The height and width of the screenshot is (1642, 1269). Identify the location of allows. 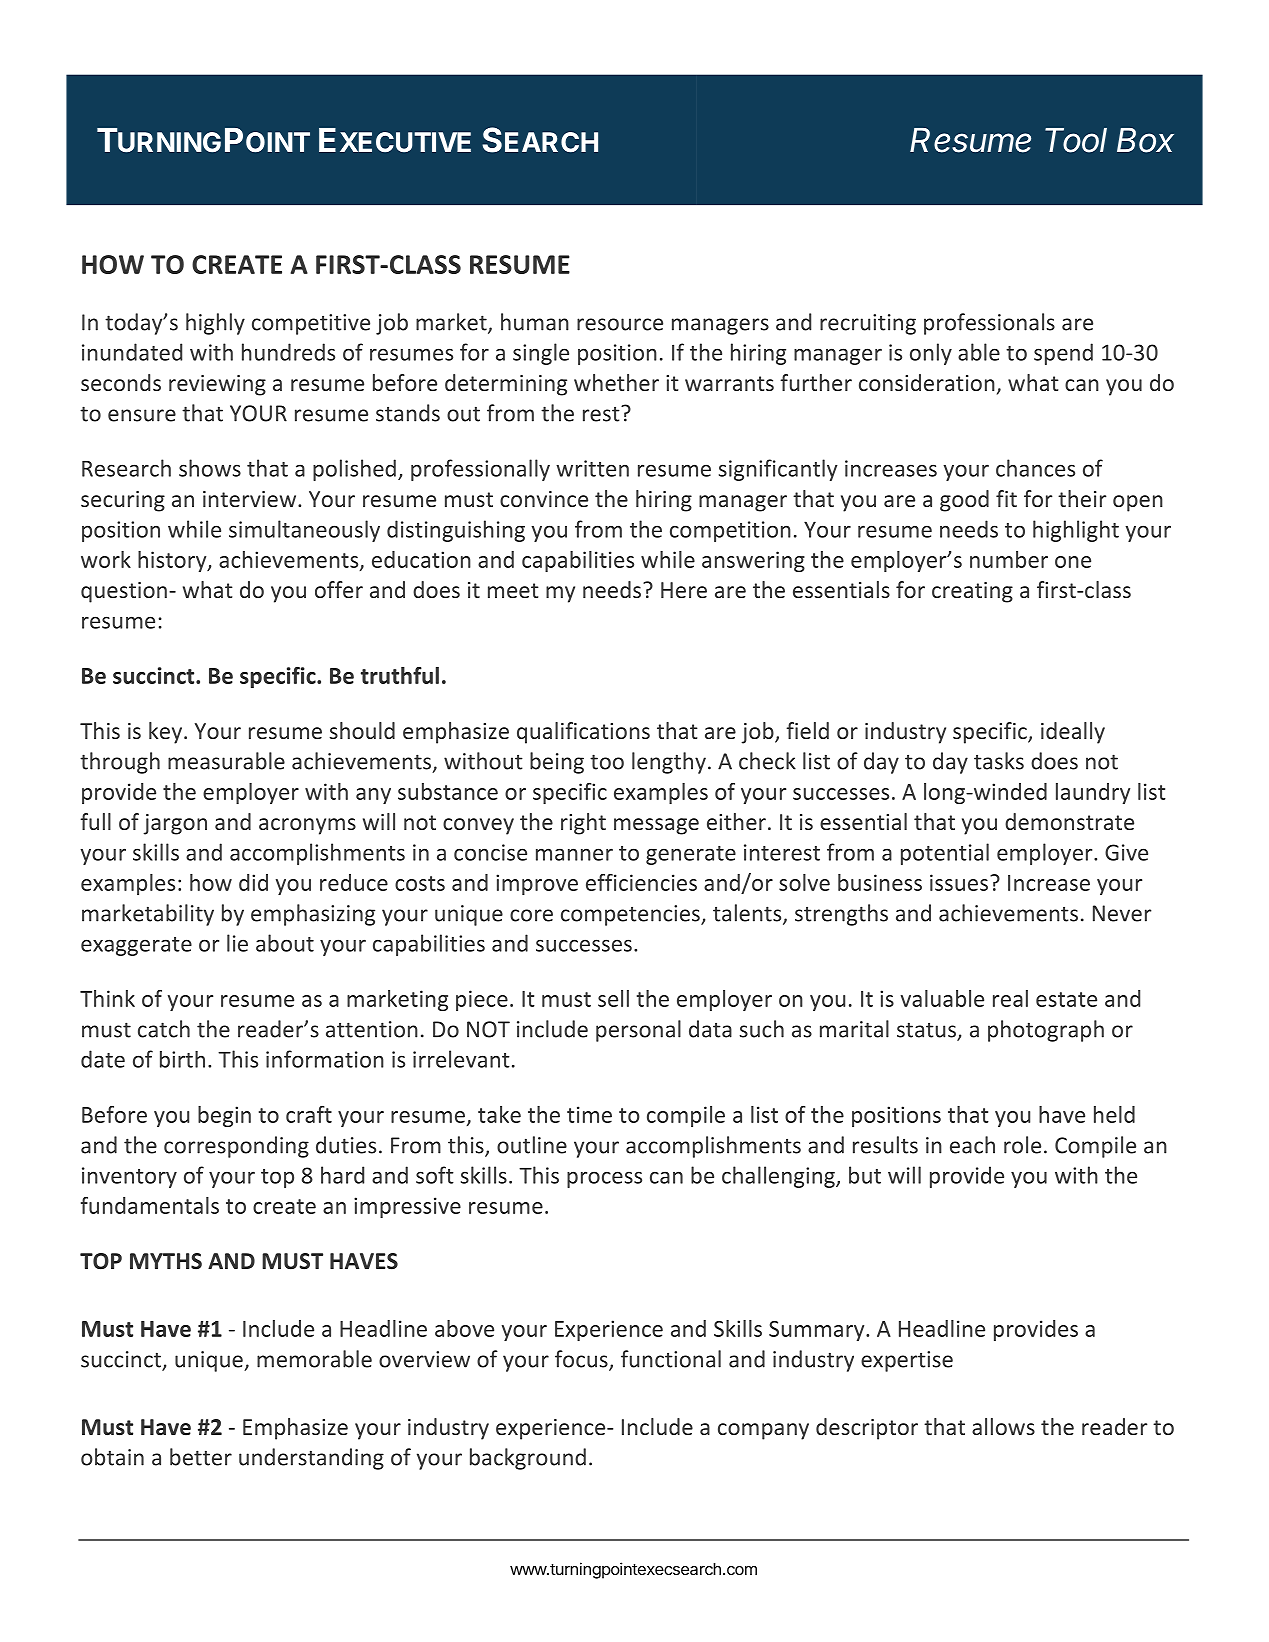
(1003, 1426).
